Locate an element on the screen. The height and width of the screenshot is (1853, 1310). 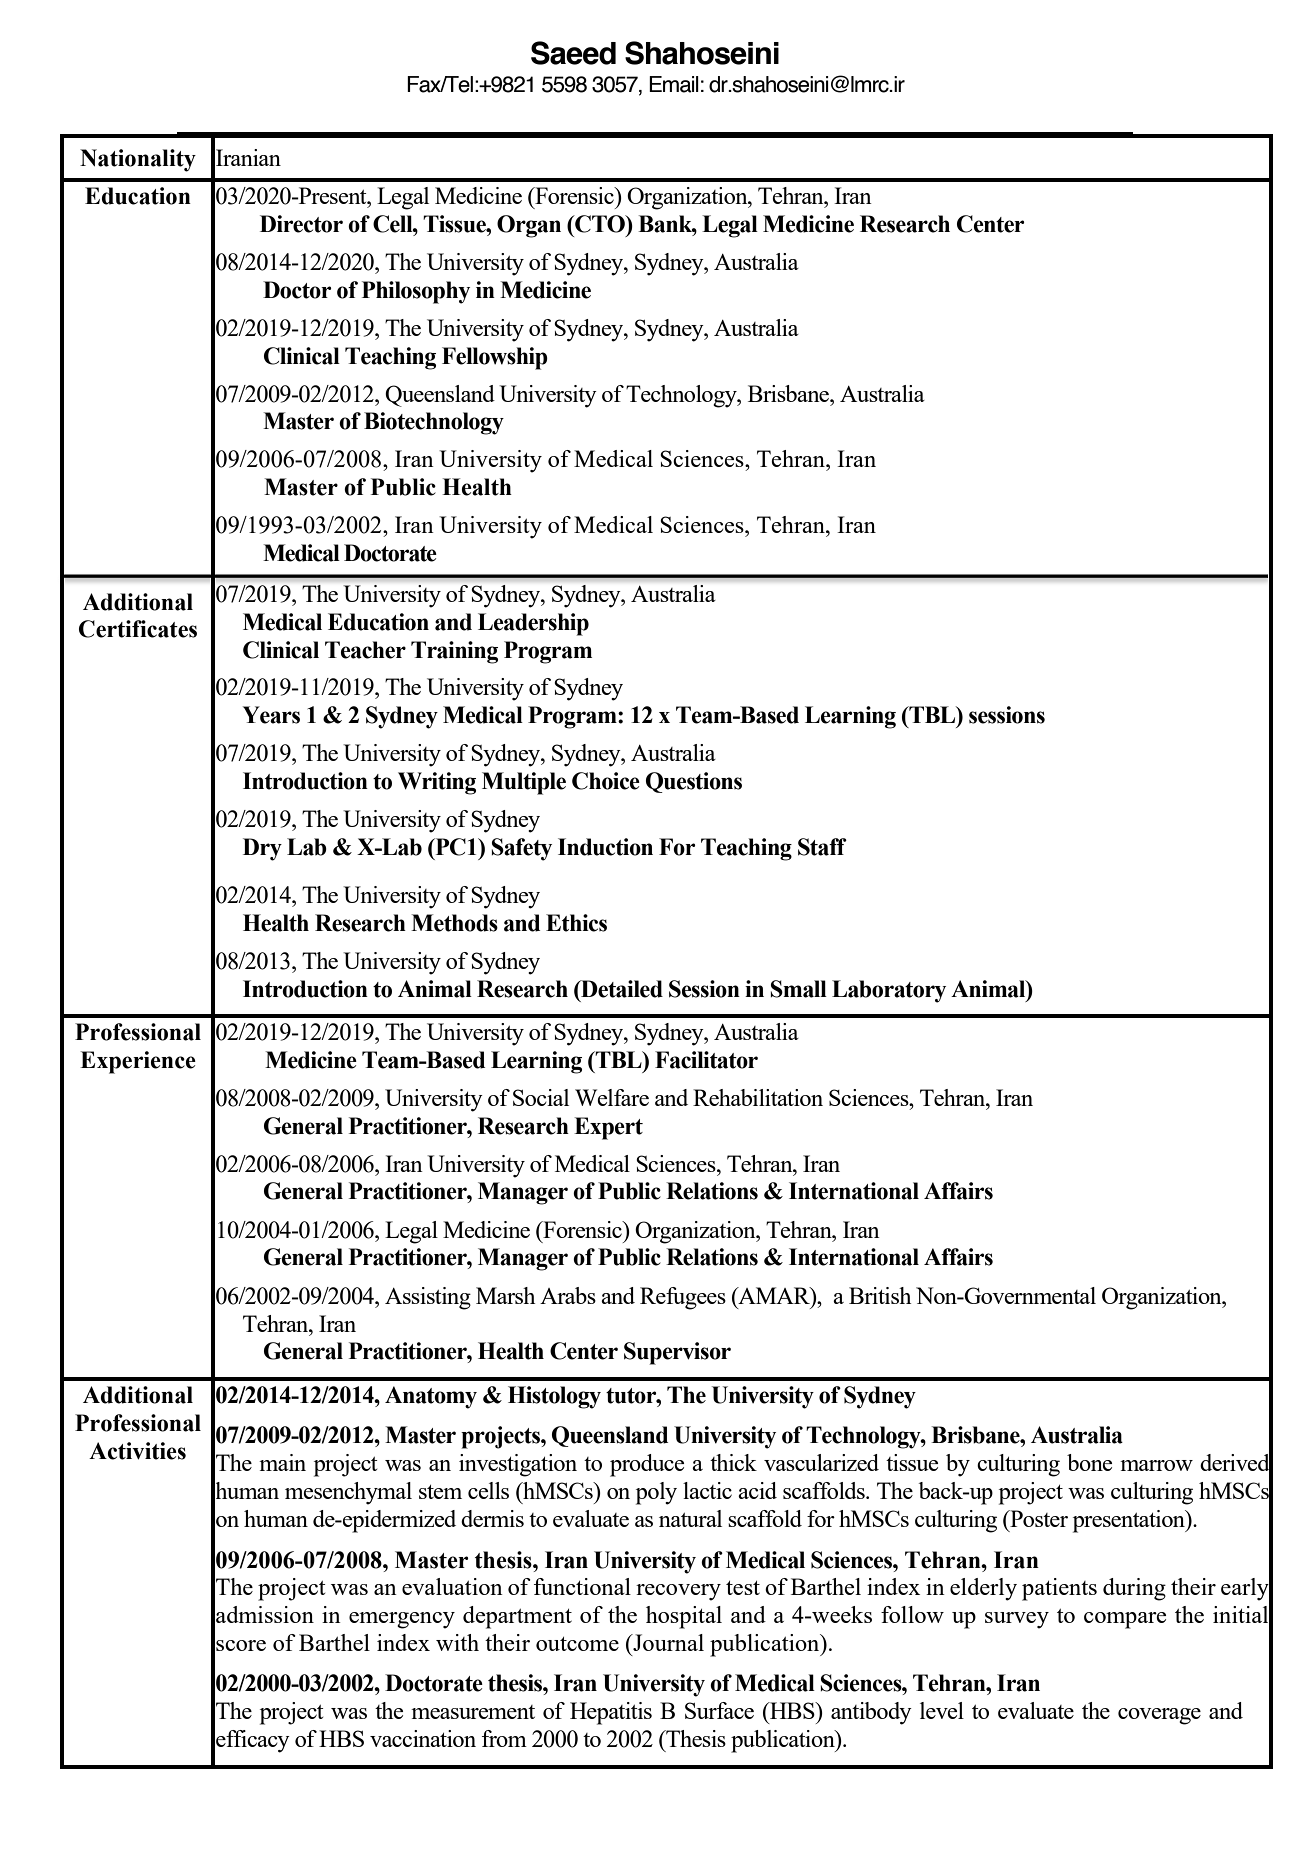
British is located at coordinates (880, 1295).
